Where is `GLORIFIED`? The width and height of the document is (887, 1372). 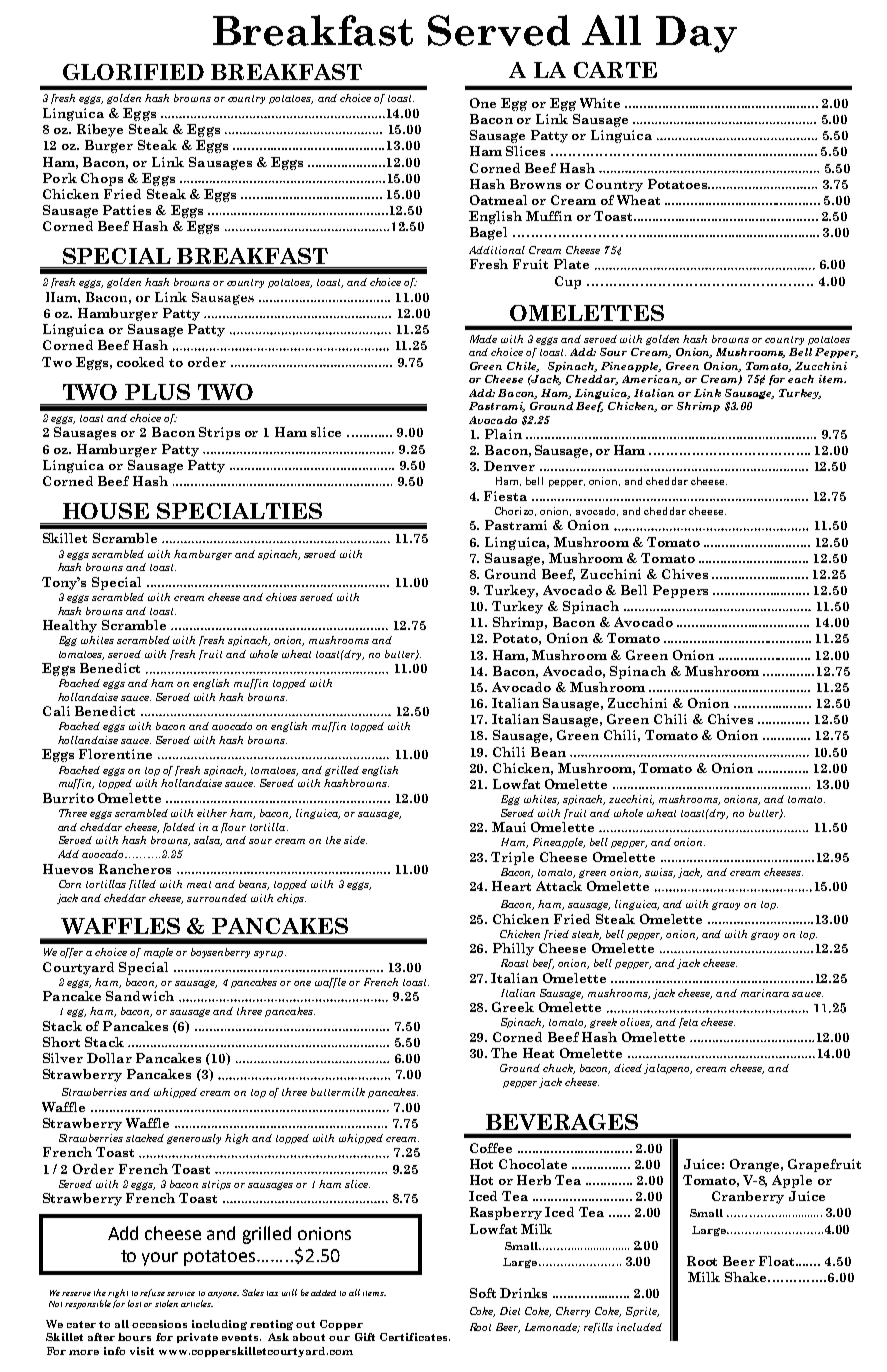
GLORIFIED is located at coordinates (133, 72).
